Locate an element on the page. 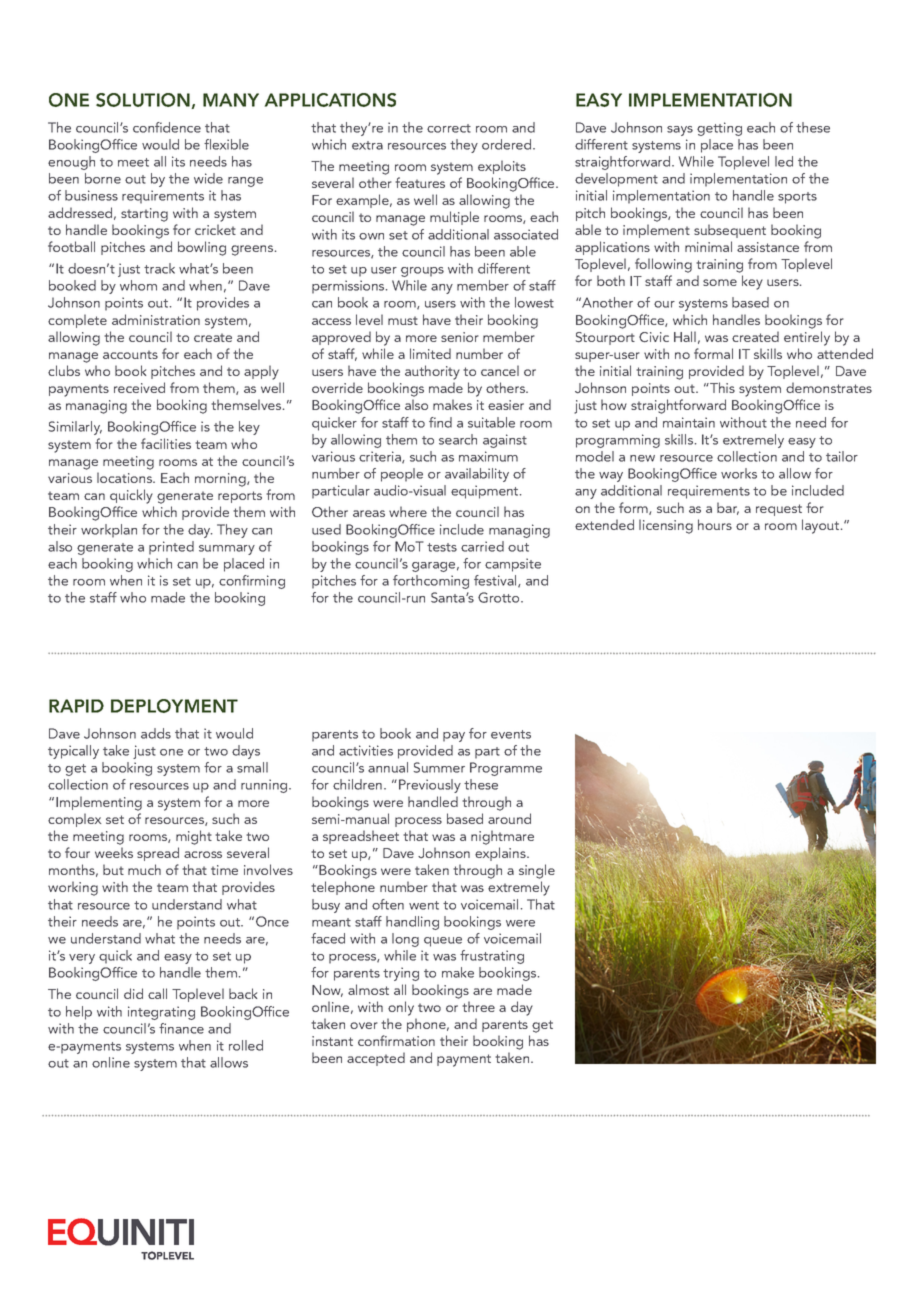 Image resolution: width=924 pixels, height=1308 pixels. frustrating is located at coordinates (492, 957).
